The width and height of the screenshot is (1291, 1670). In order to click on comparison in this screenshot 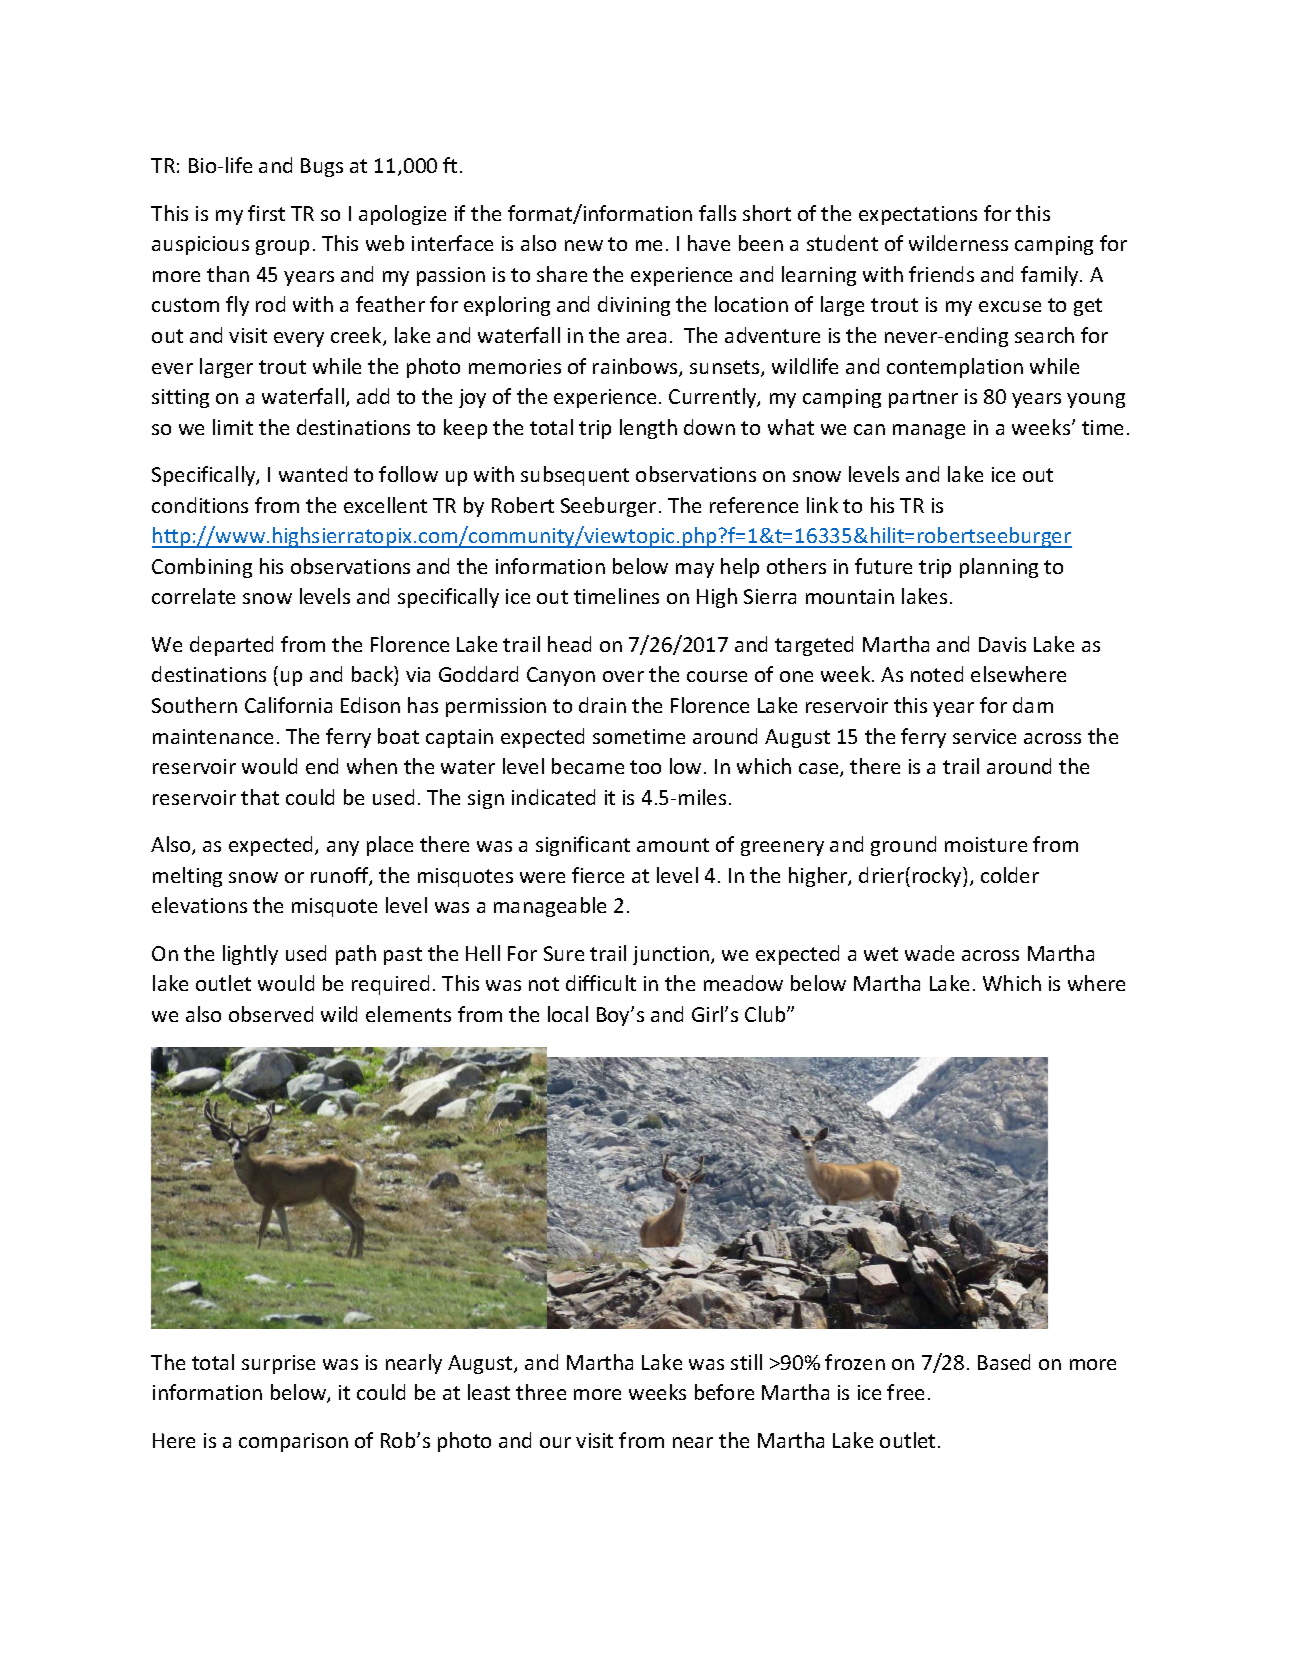, I will do `click(293, 1442)`.
